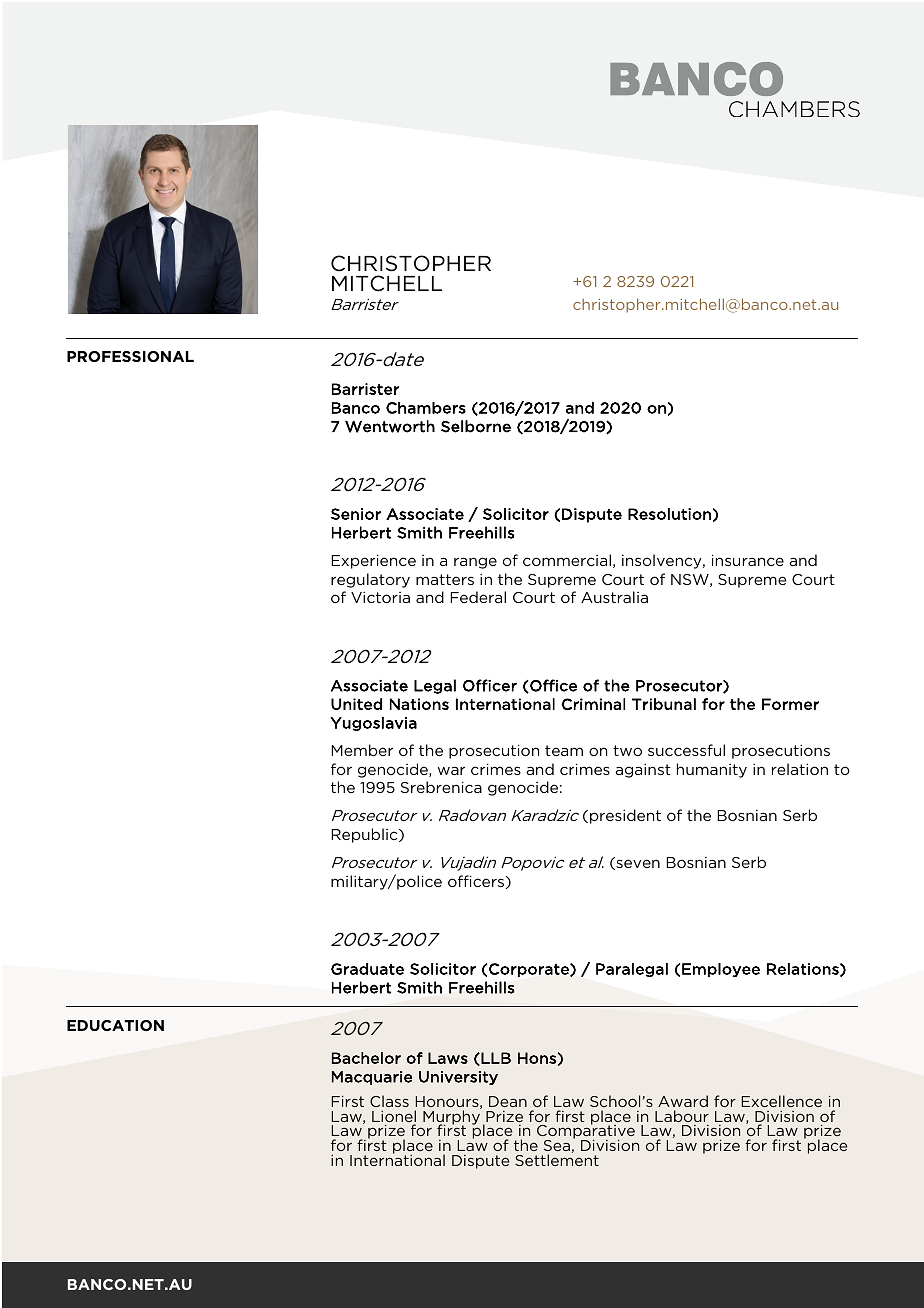 The height and width of the screenshot is (1308, 924). I want to click on Dean, so click(508, 1101).
